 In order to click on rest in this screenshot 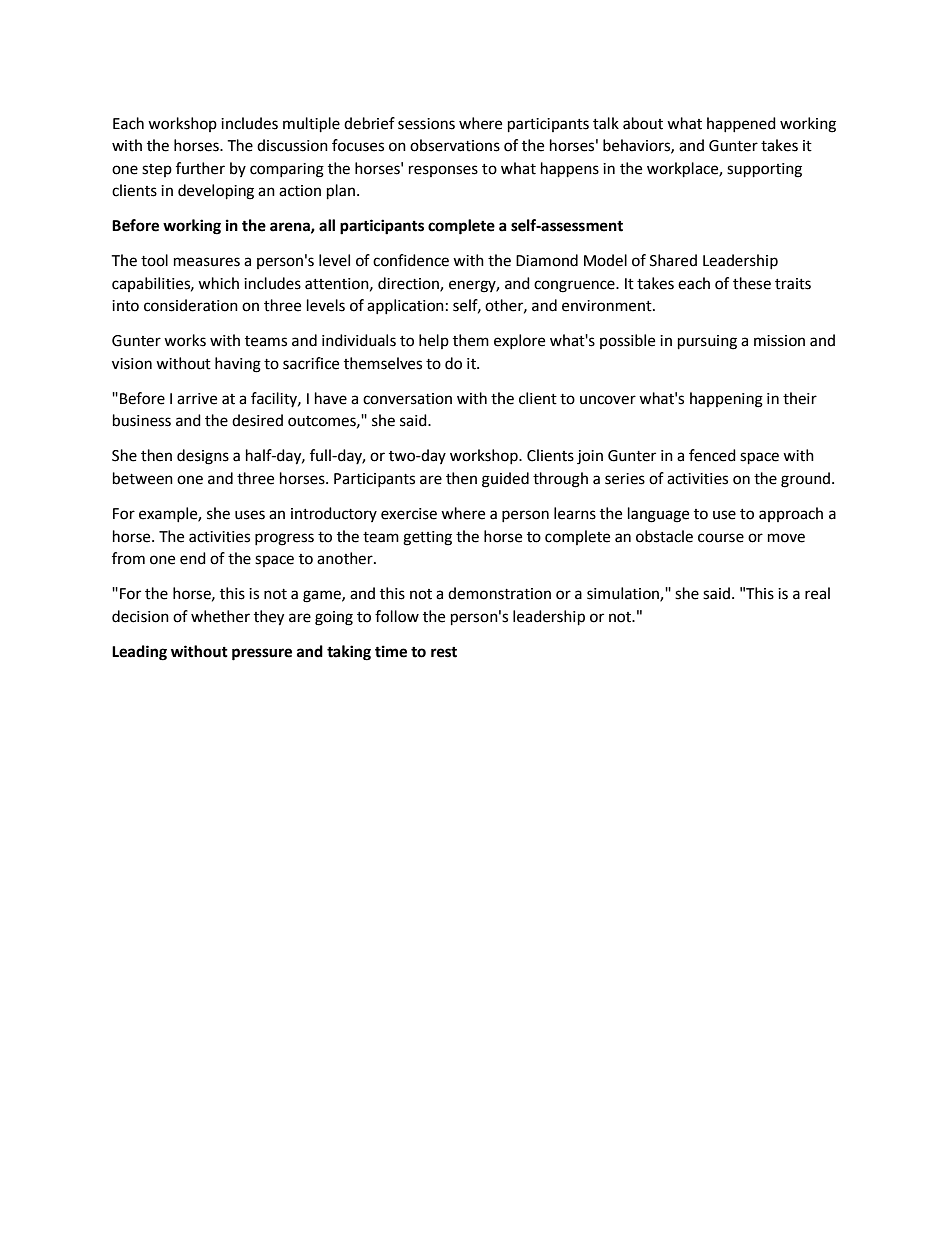, I will do `click(444, 652)`.
